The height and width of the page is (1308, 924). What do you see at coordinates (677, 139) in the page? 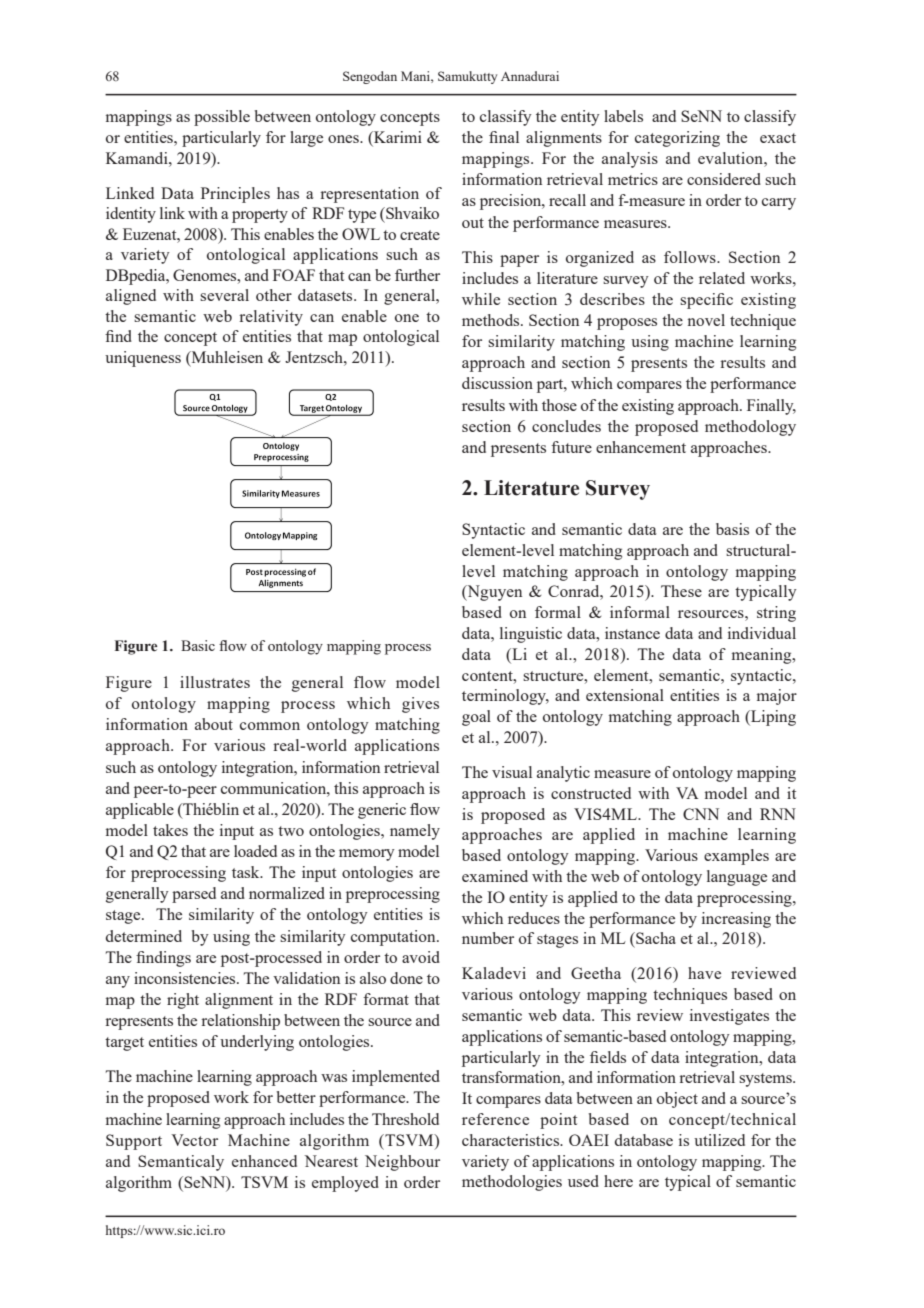
I see `categorizing` at bounding box center [677, 139].
